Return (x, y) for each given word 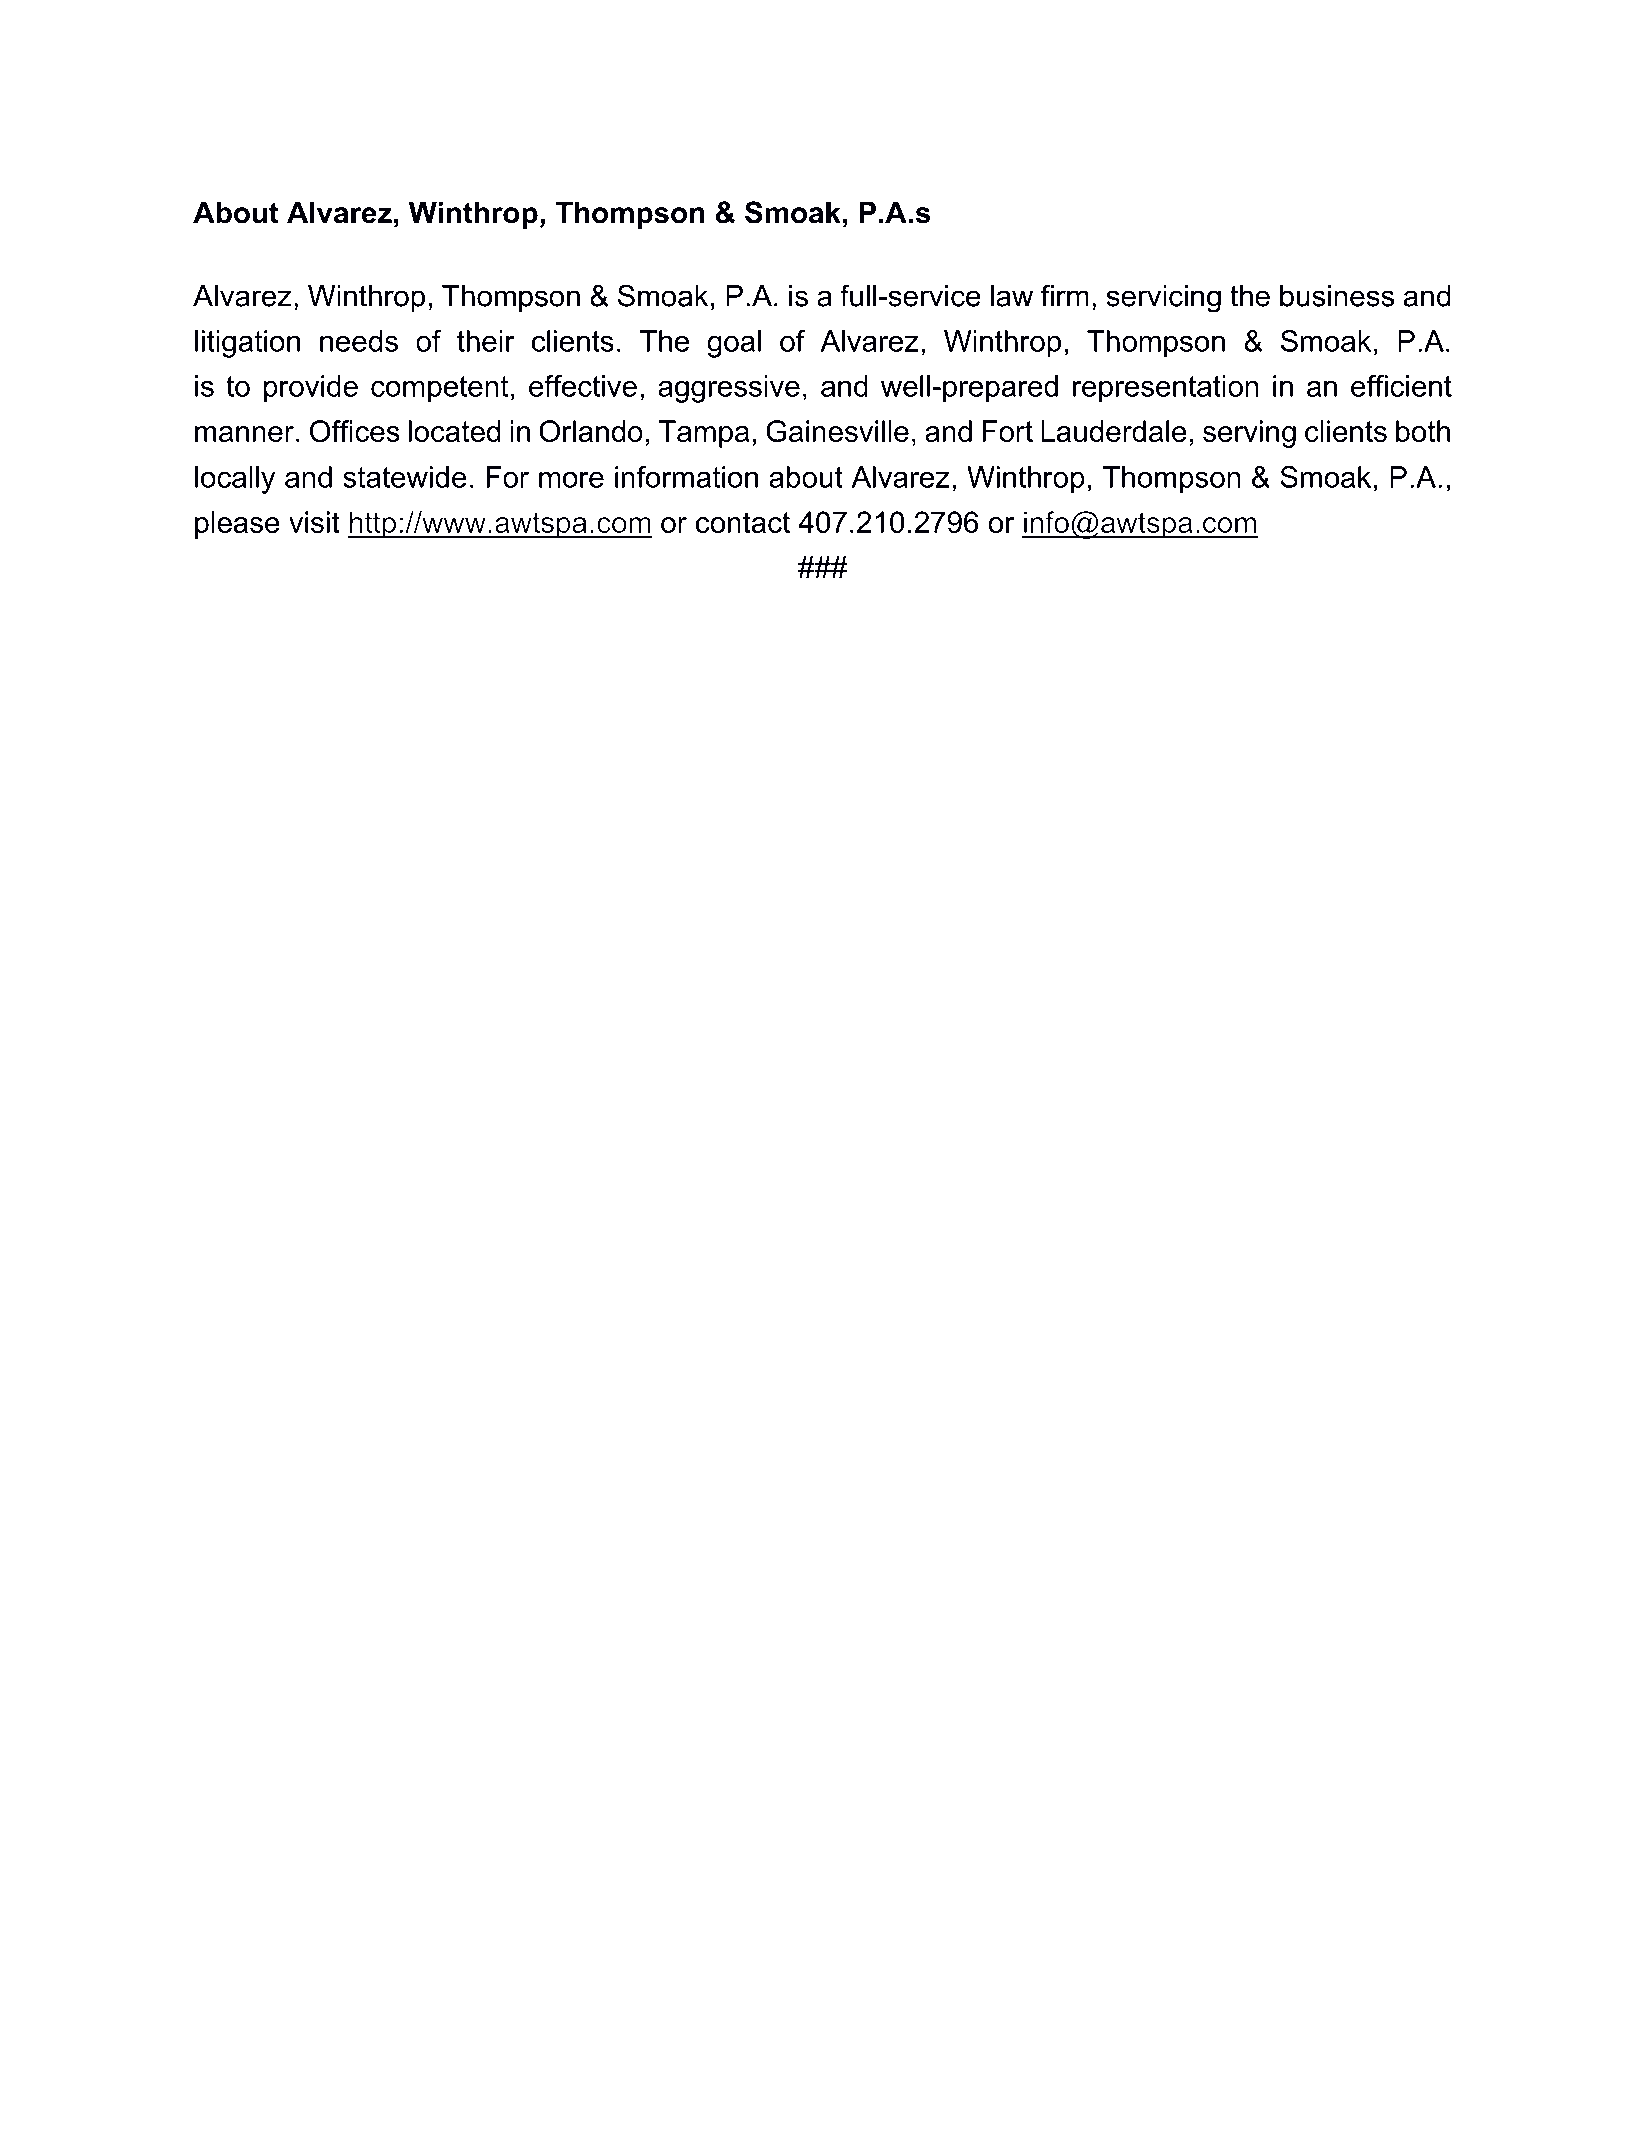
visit (314, 522)
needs (359, 341)
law (1012, 296)
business (1337, 296)
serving (1249, 434)
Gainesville (837, 431)
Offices (355, 431)
